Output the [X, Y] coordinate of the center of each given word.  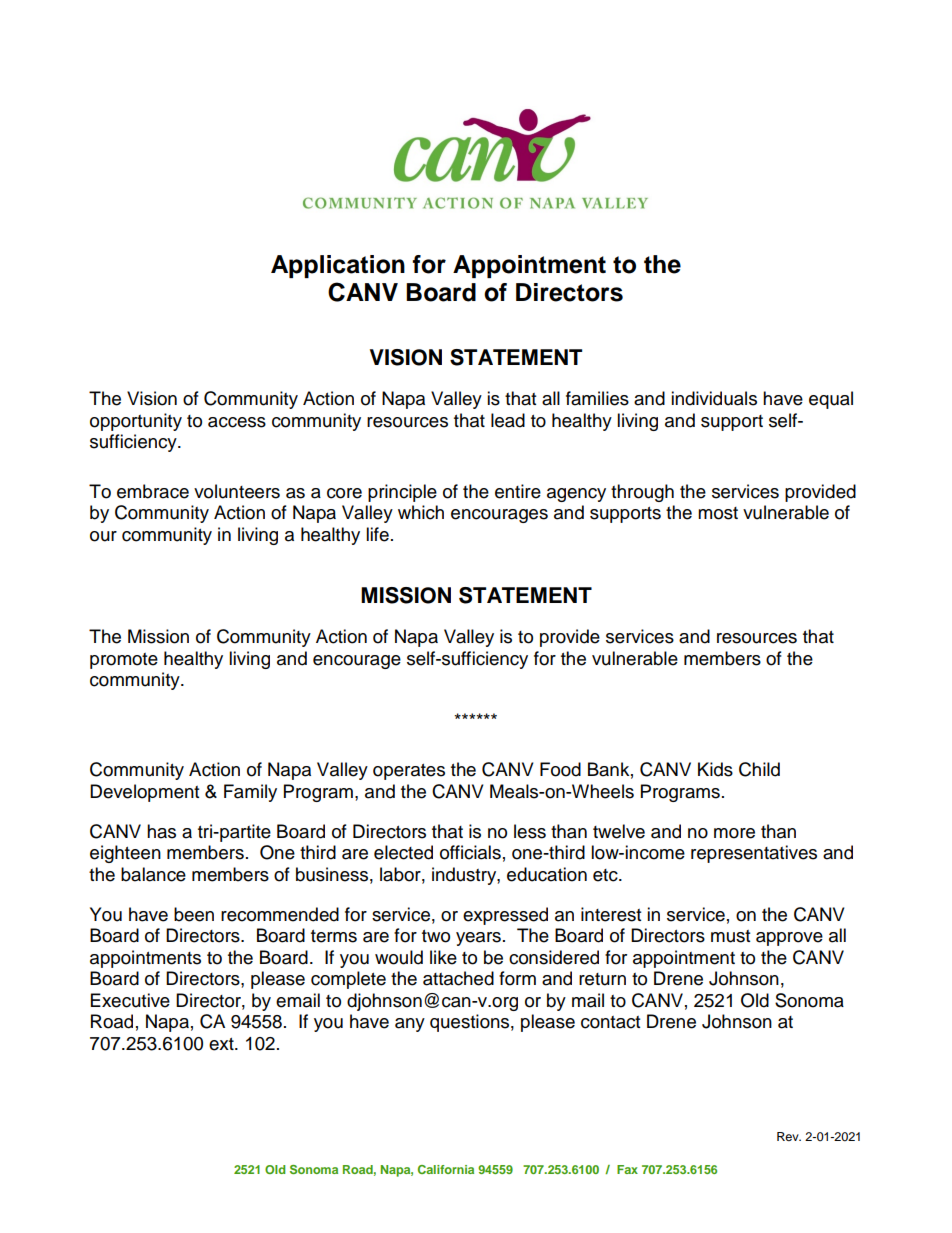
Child [759, 769]
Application [338, 266]
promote [124, 661]
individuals [714, 398]
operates [409, 772]
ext [222, 1044]
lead [508, 420]
